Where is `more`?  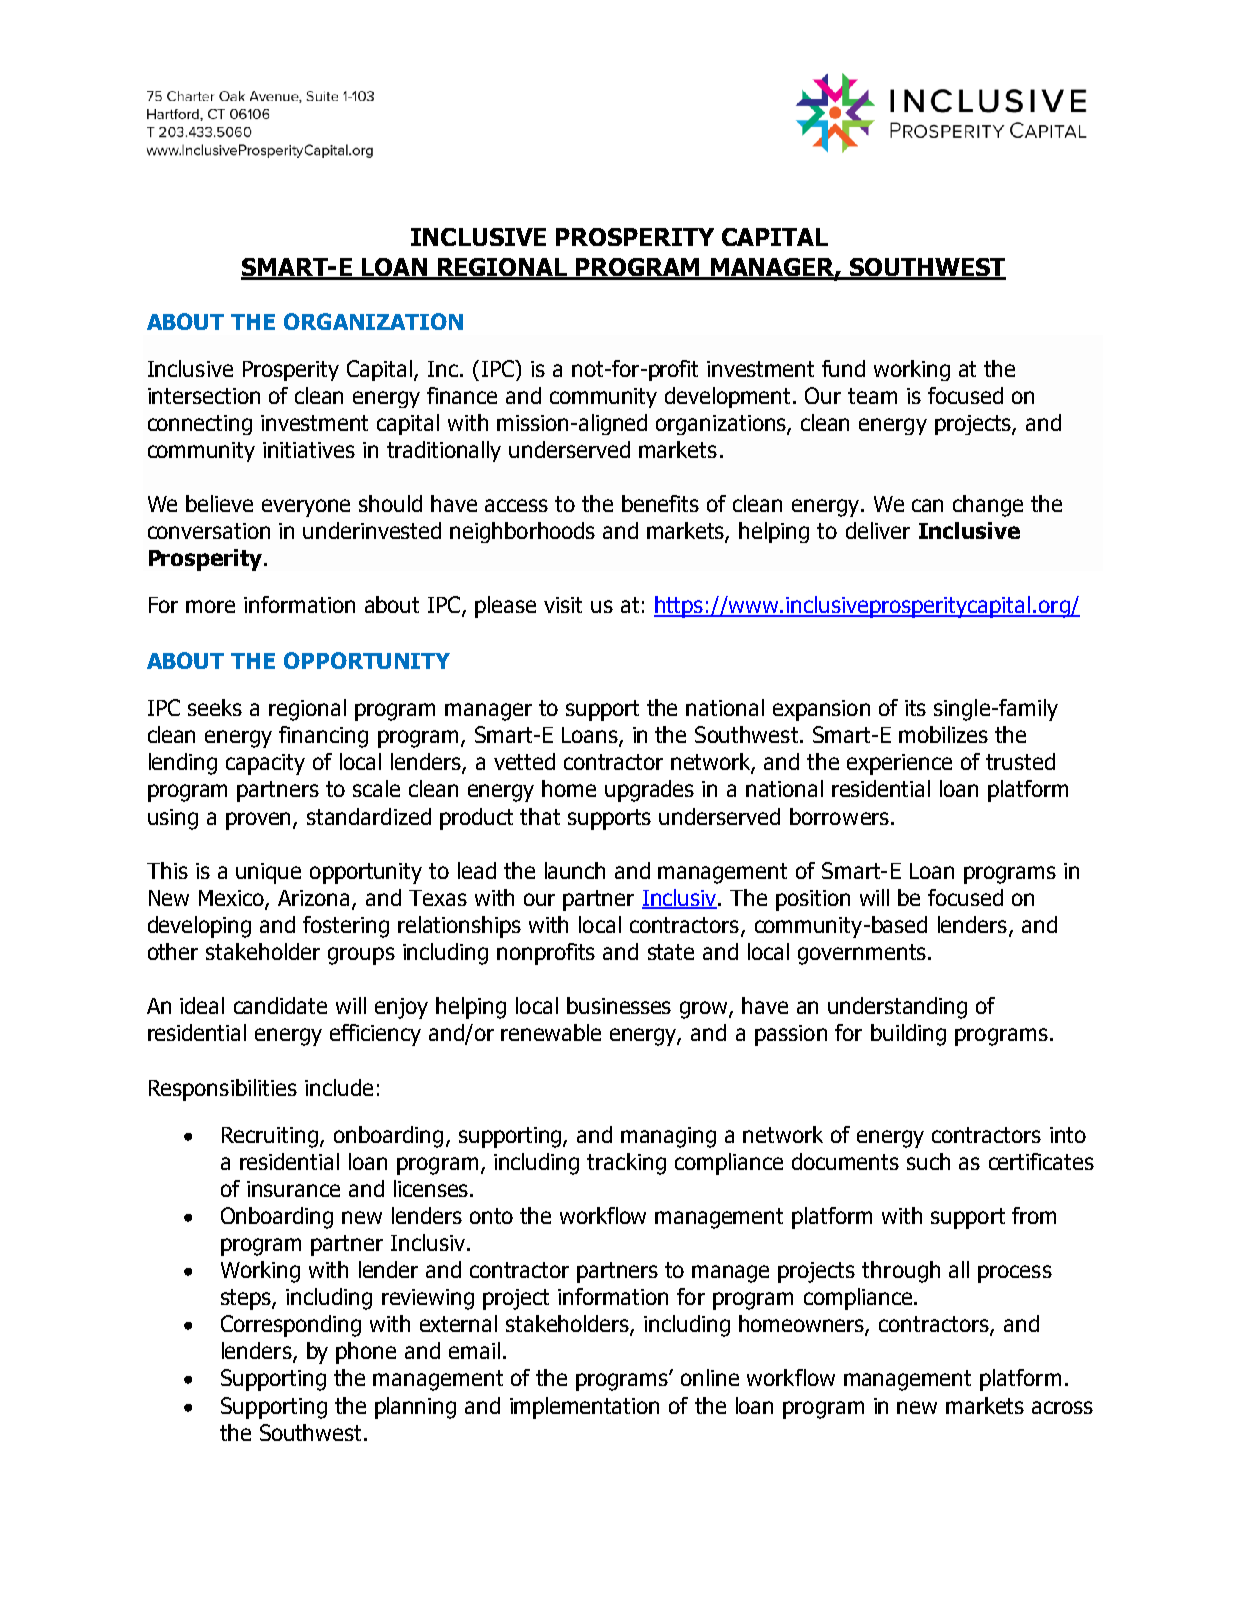 more is located at coordinates (210, 606).
